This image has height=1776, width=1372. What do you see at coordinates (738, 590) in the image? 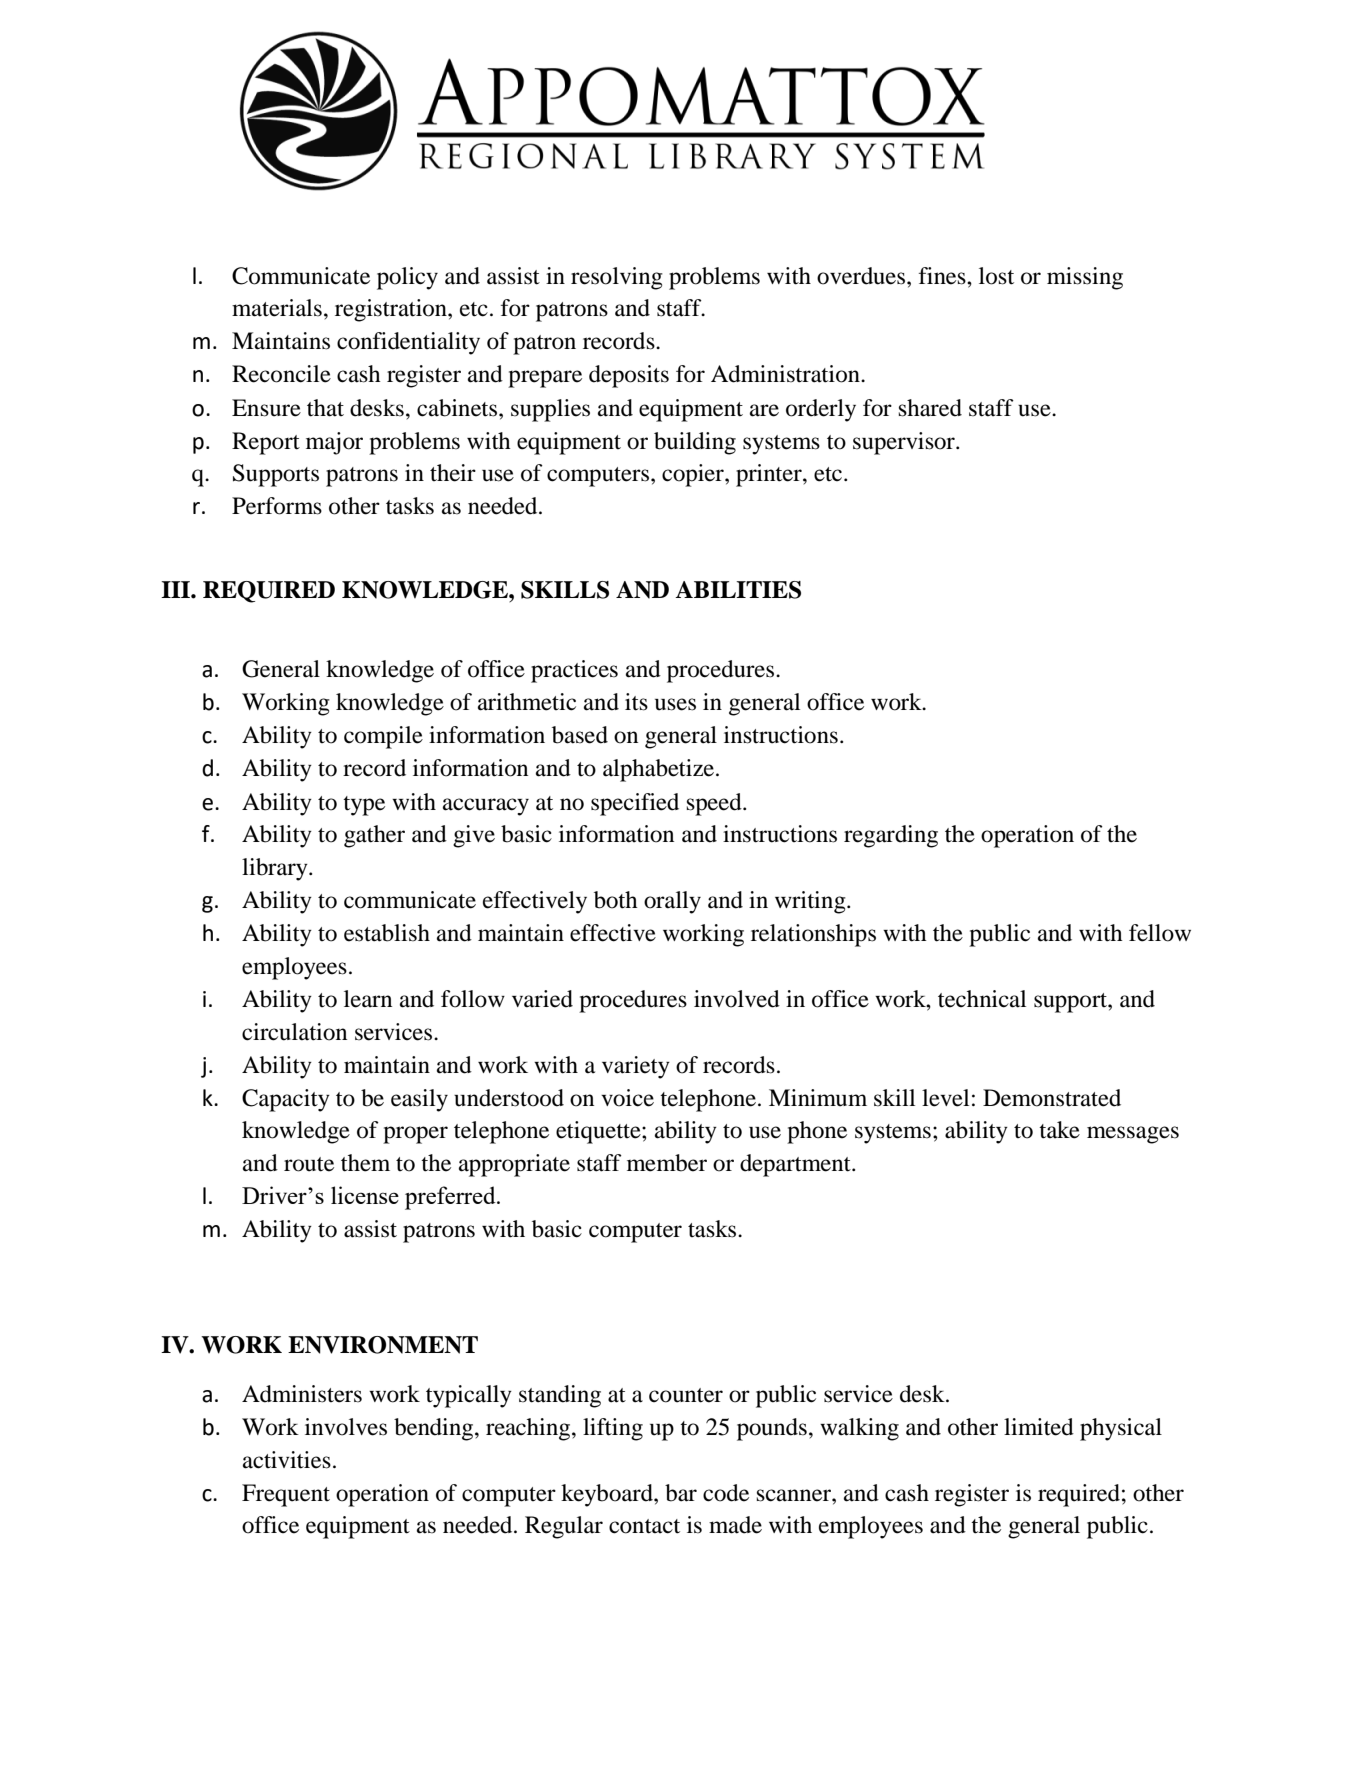
I see `ABILITIES` at bounding box center [738, 590].
